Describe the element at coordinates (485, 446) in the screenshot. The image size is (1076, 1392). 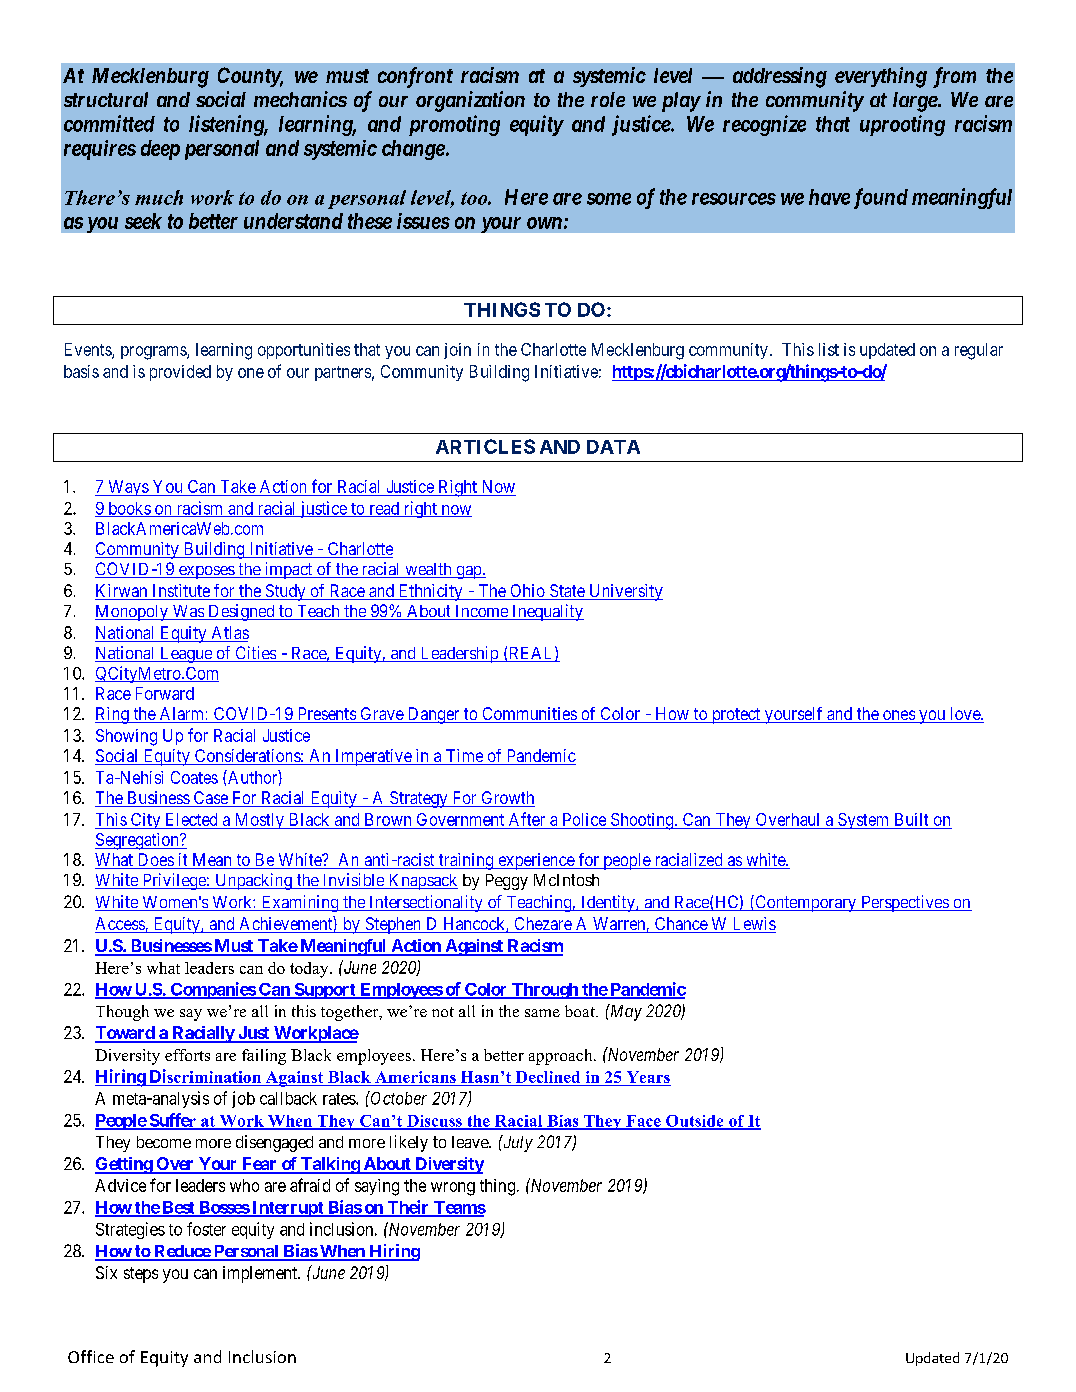
I see `ARTICLES` at that location.
